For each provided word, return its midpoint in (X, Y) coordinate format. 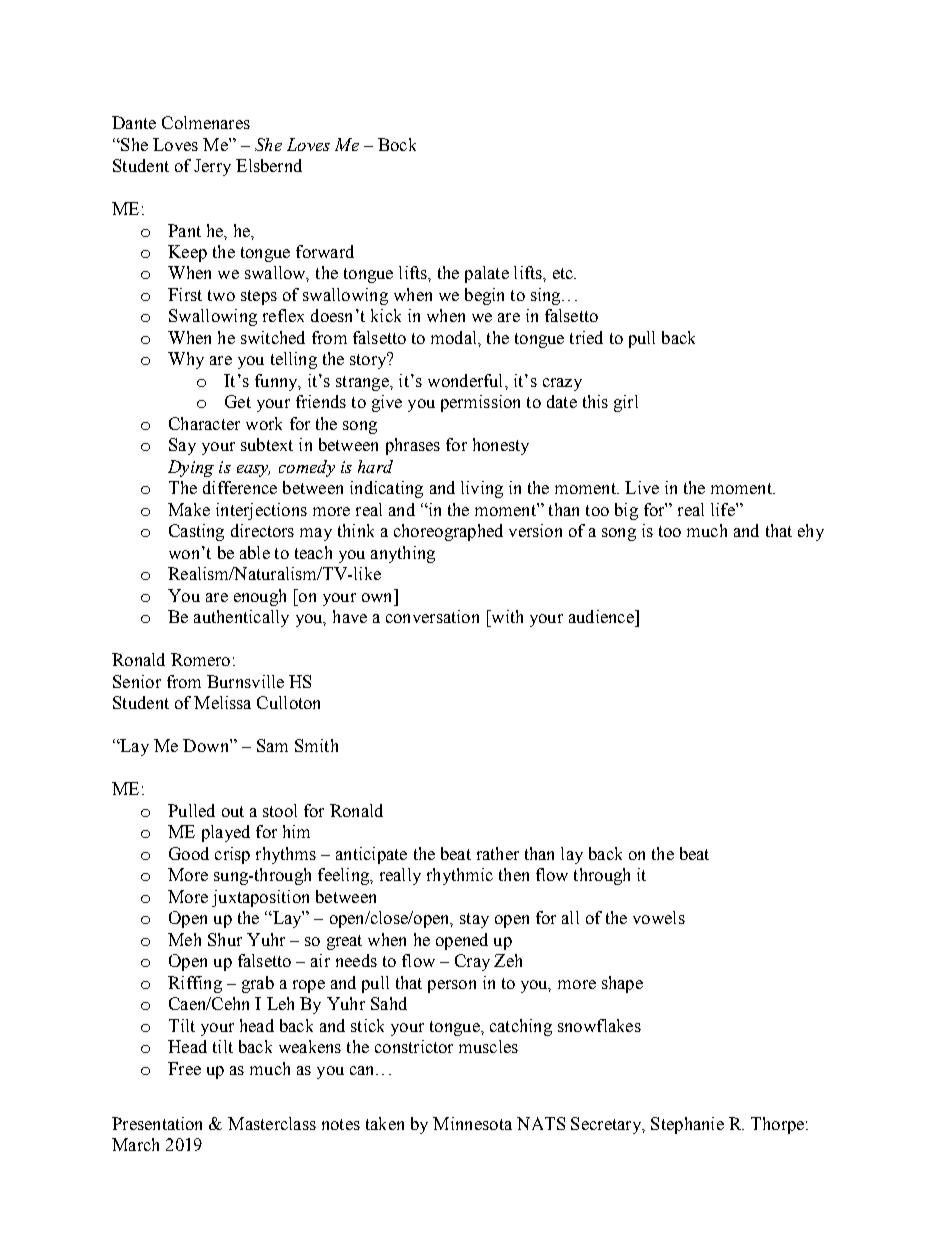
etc (564, 273)
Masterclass (272, 1123)
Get (238, 401)
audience (602, 616)
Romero (200, 659)
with (506, 616)
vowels (659, 917)
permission (480, 403)
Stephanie (687, 1125)
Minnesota (472, 1123)
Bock (397, 144)
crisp (232, 855)
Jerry (212, 167)
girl (626, 403)
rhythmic (460, 876)
